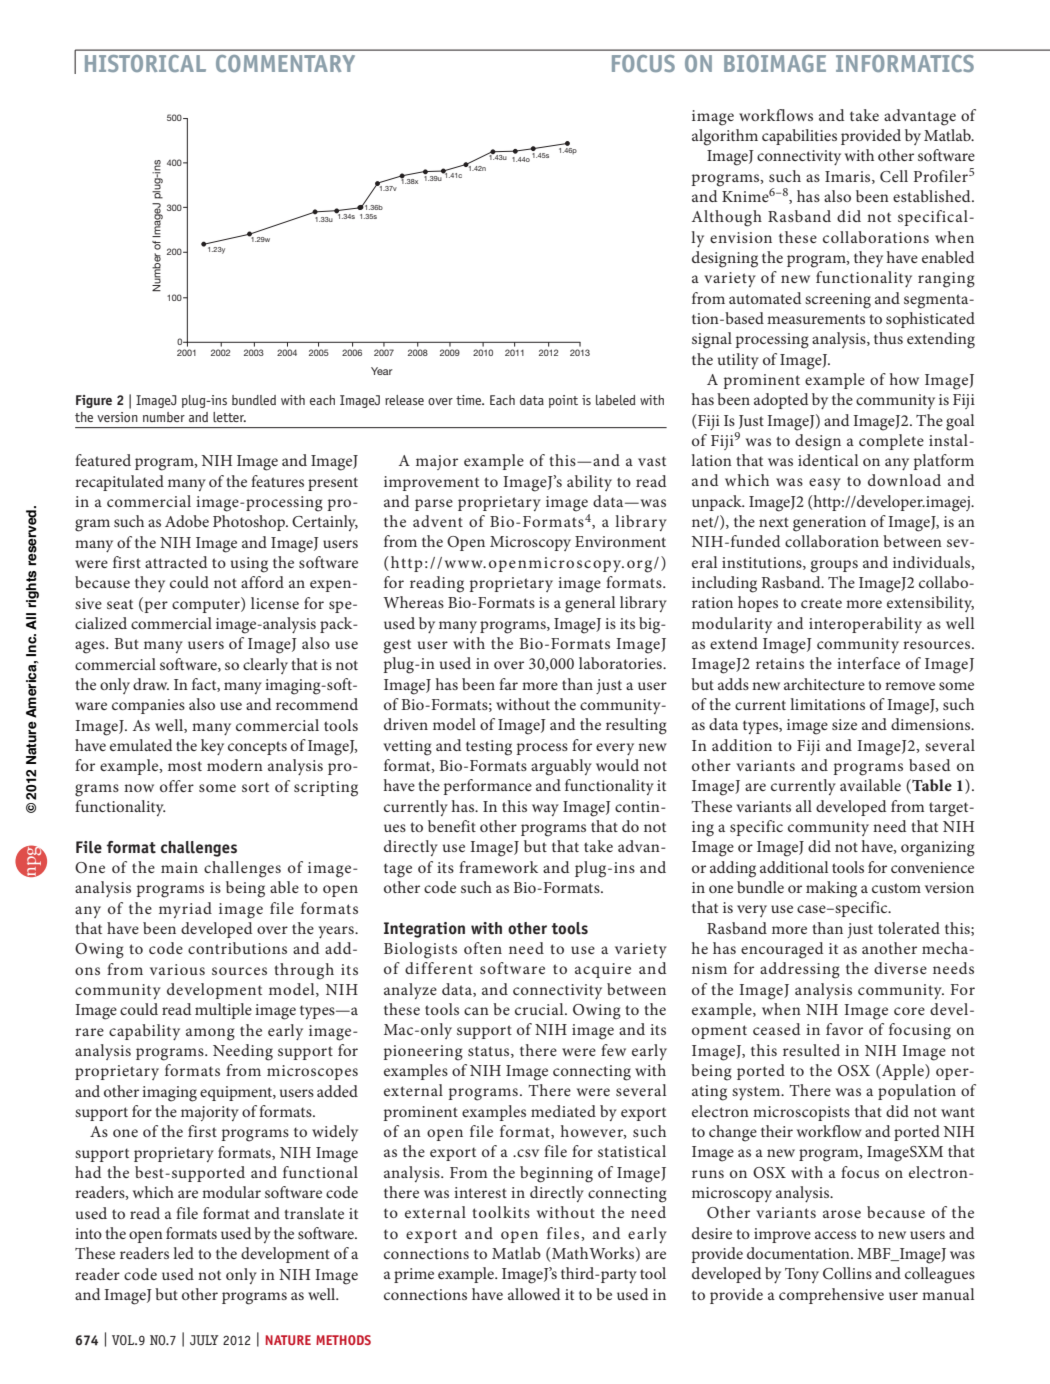  I want to click on advent, so click(438, 521).
